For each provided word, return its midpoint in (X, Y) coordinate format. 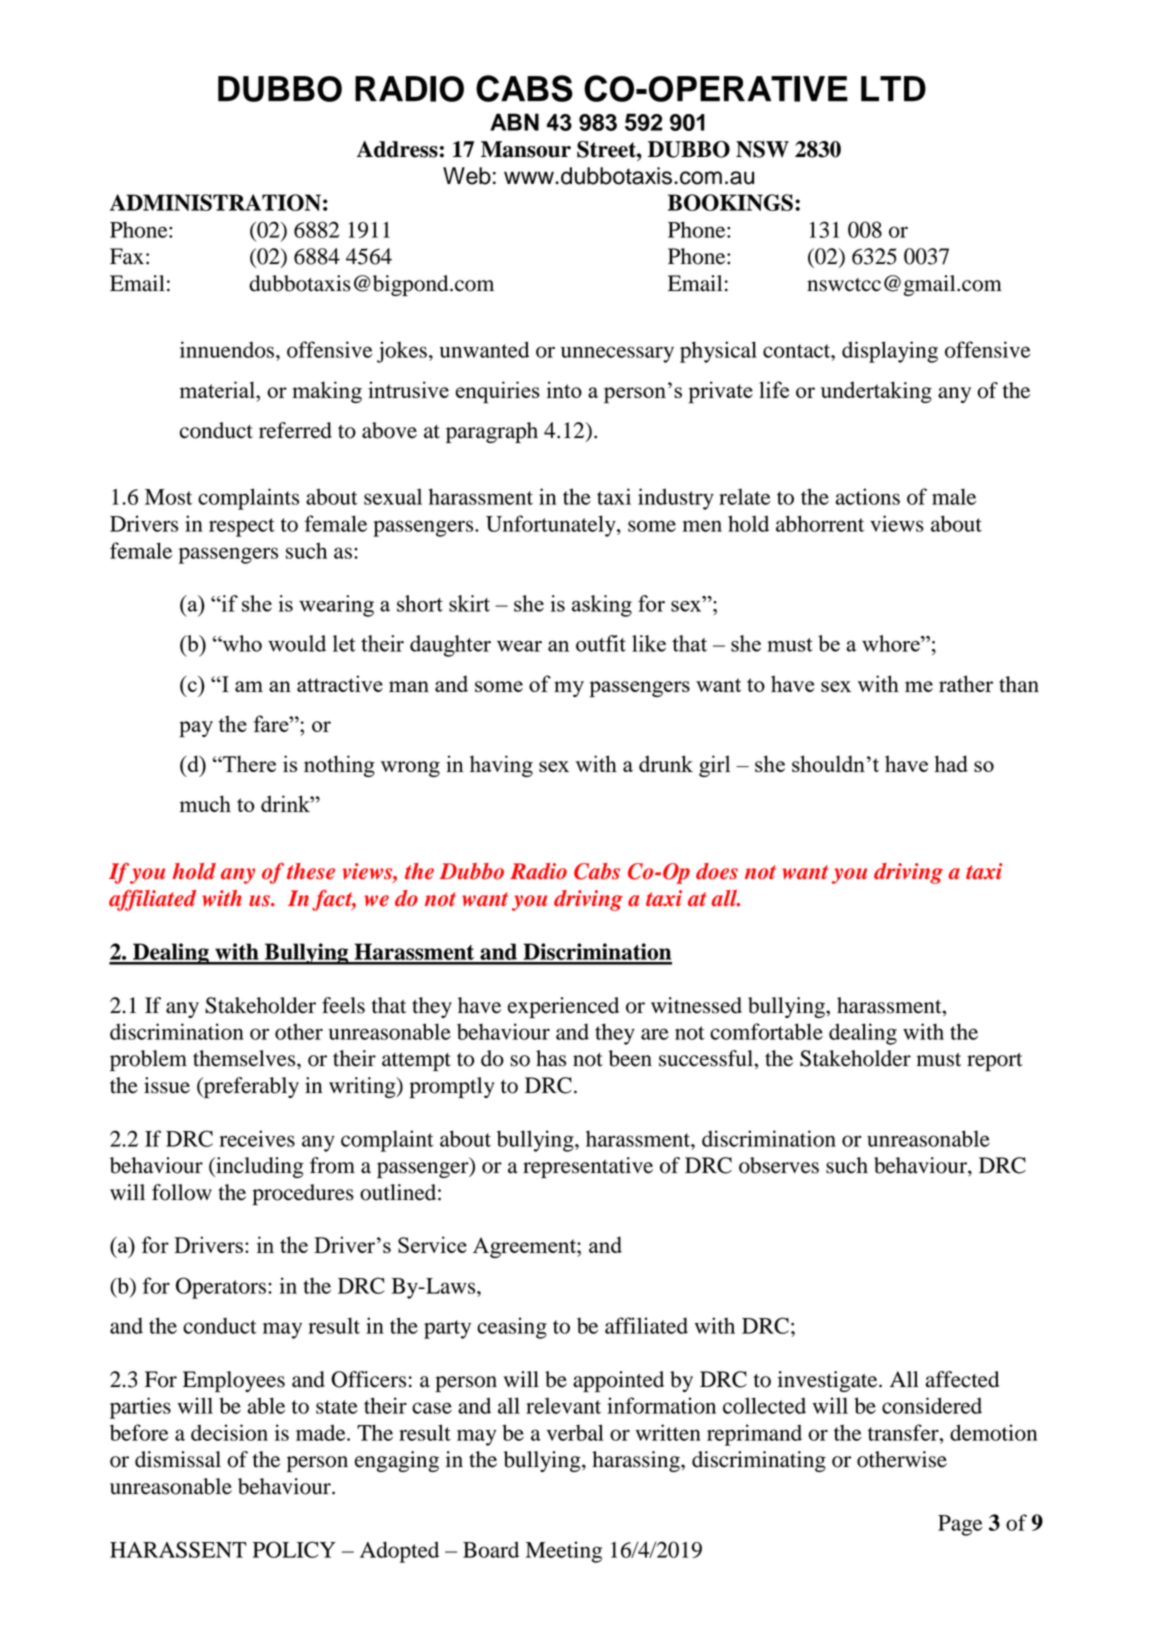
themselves (245, 1058)
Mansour (526, 149)
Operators (222, 1288)
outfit (601, 643)
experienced (563, 1007)
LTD (893, 88)
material (218, 389)
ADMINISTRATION (215, 202)
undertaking (876, 392)
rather (966, 683)
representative (588, 1167)
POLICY (294, 1549)
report (995, 1062)
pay (196, 729)
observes (779, 1165)
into (564, 389)
